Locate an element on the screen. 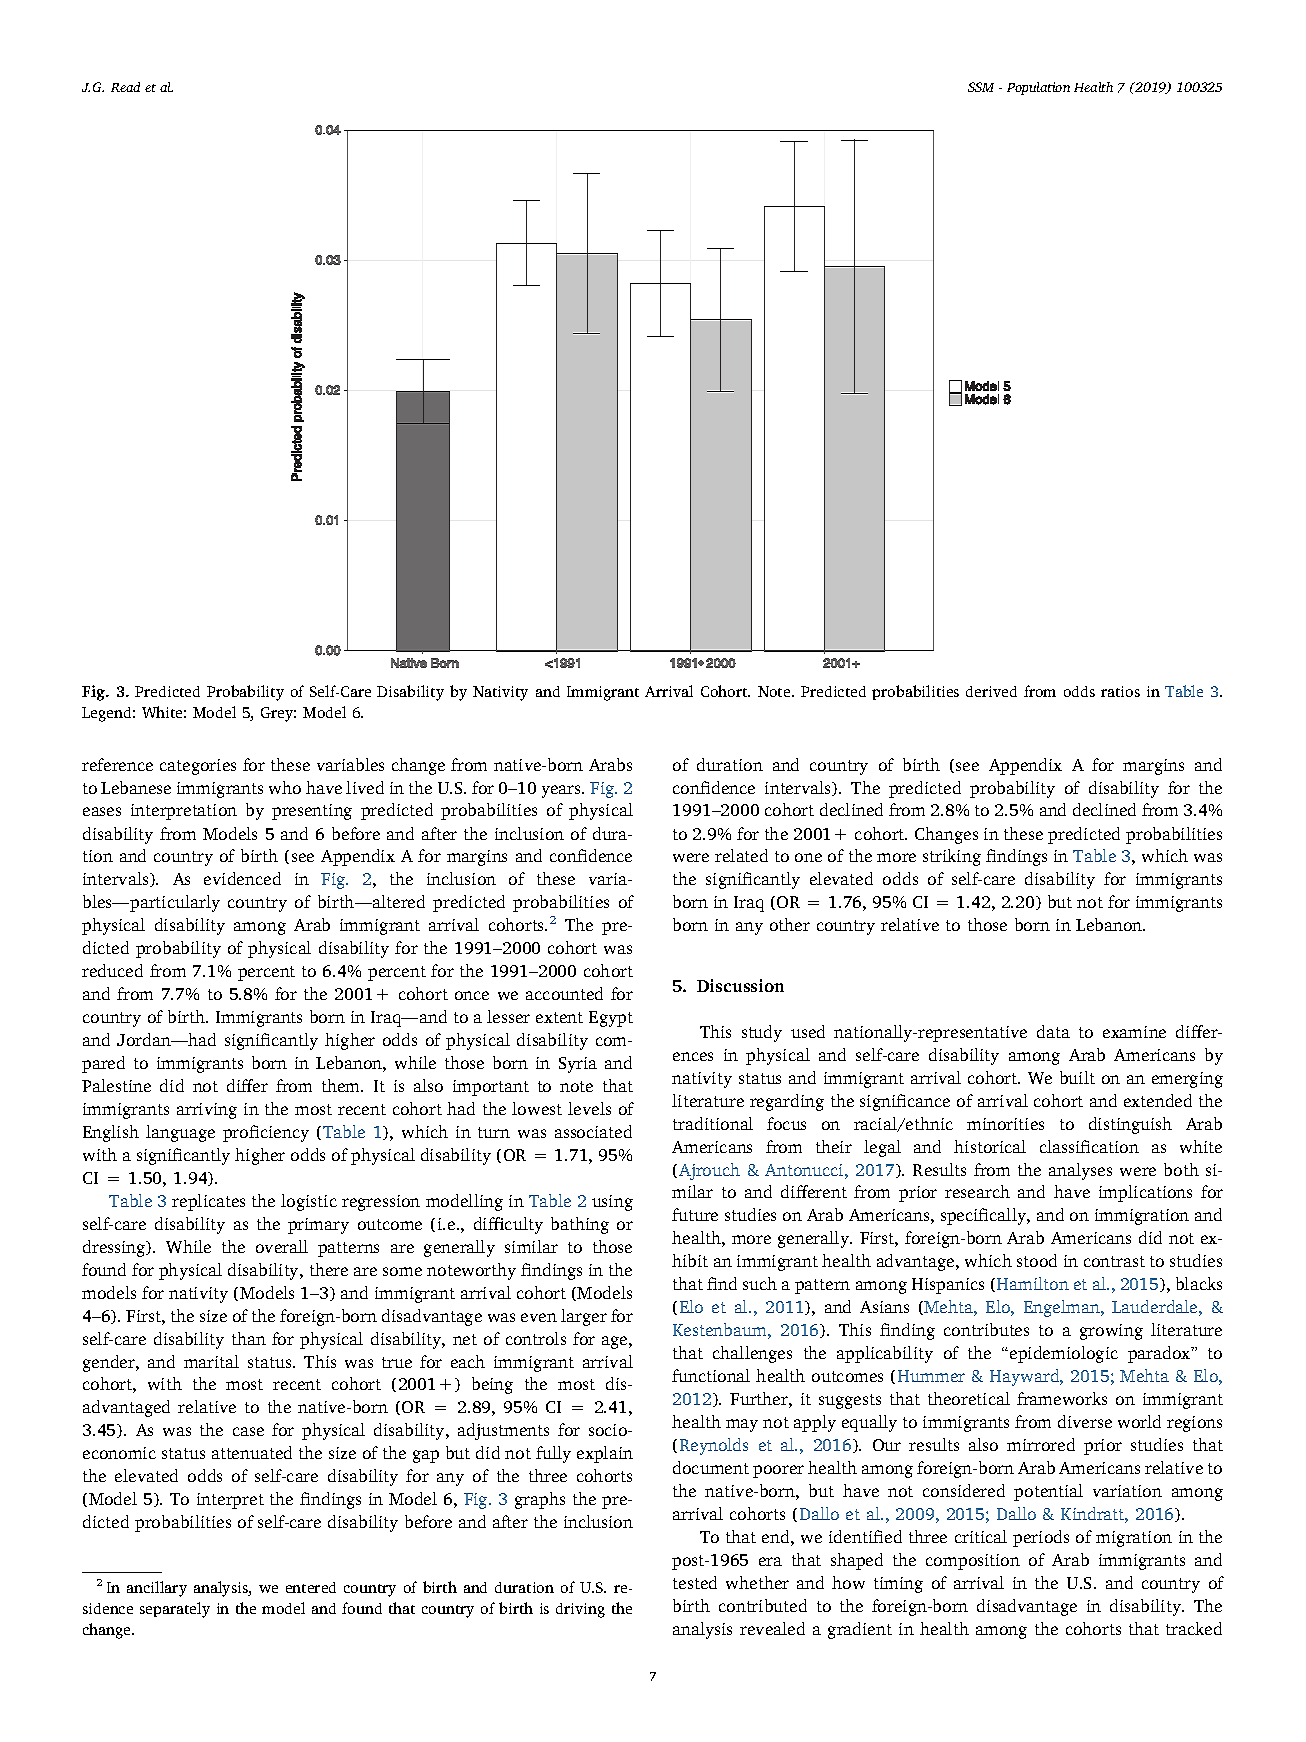 Image resolution: width=1306 pixels, height=1742 pixels. years is located at coordinates (562, 791).
